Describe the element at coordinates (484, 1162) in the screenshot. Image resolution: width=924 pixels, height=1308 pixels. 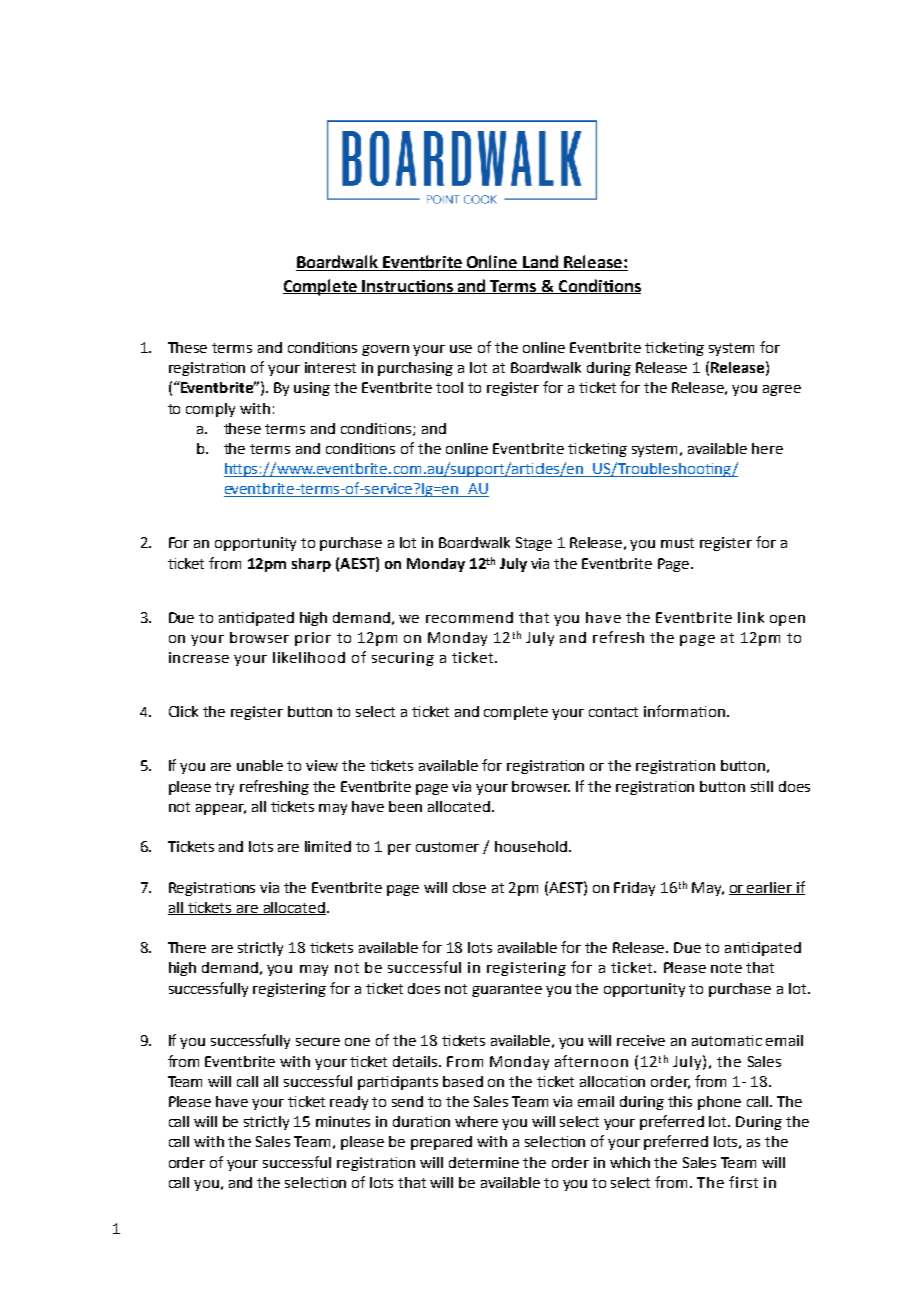
I see `determine` at that location.
